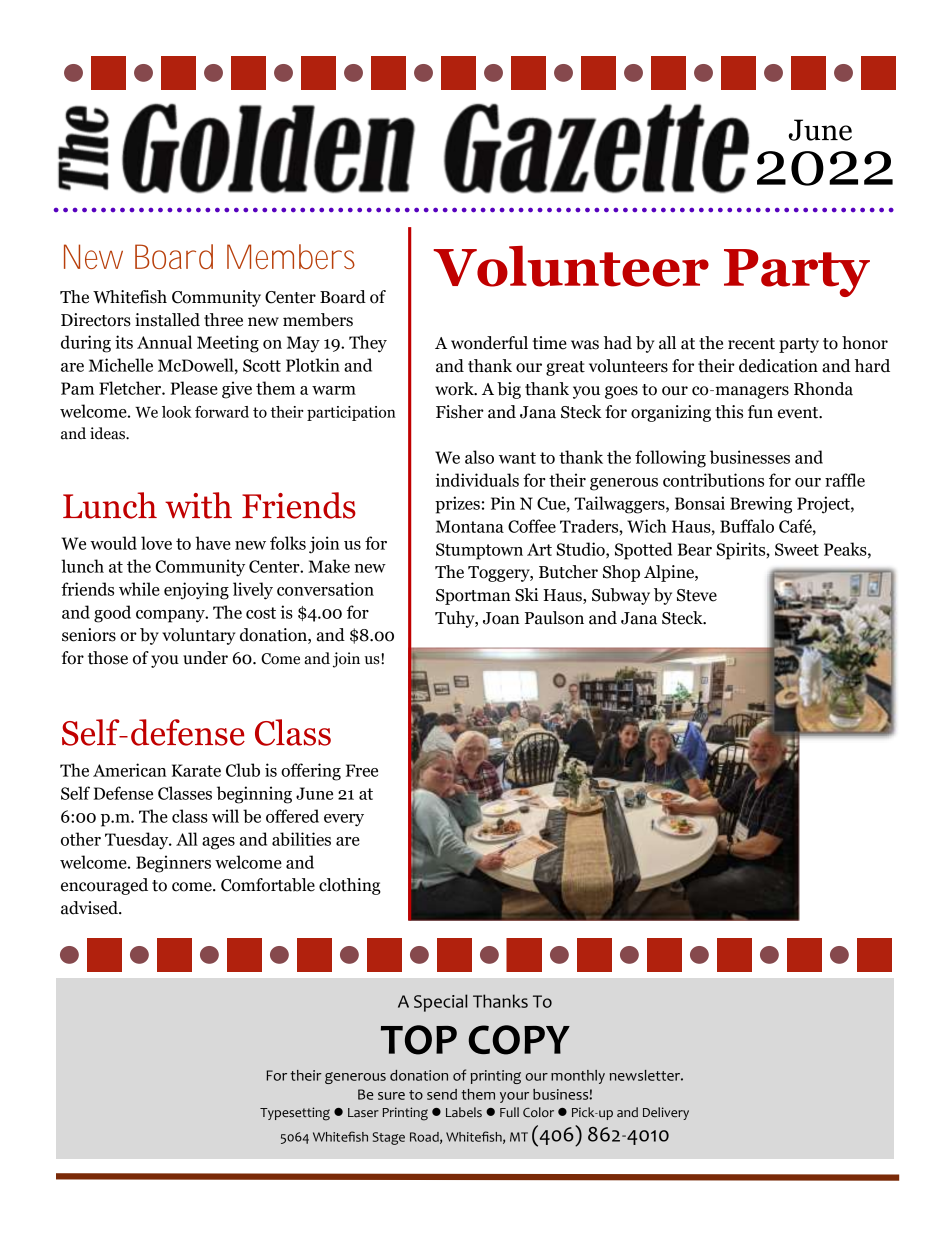 The height and width of the screenshot is (1233, 952). I want to click on Karate, so click(196, 770).
